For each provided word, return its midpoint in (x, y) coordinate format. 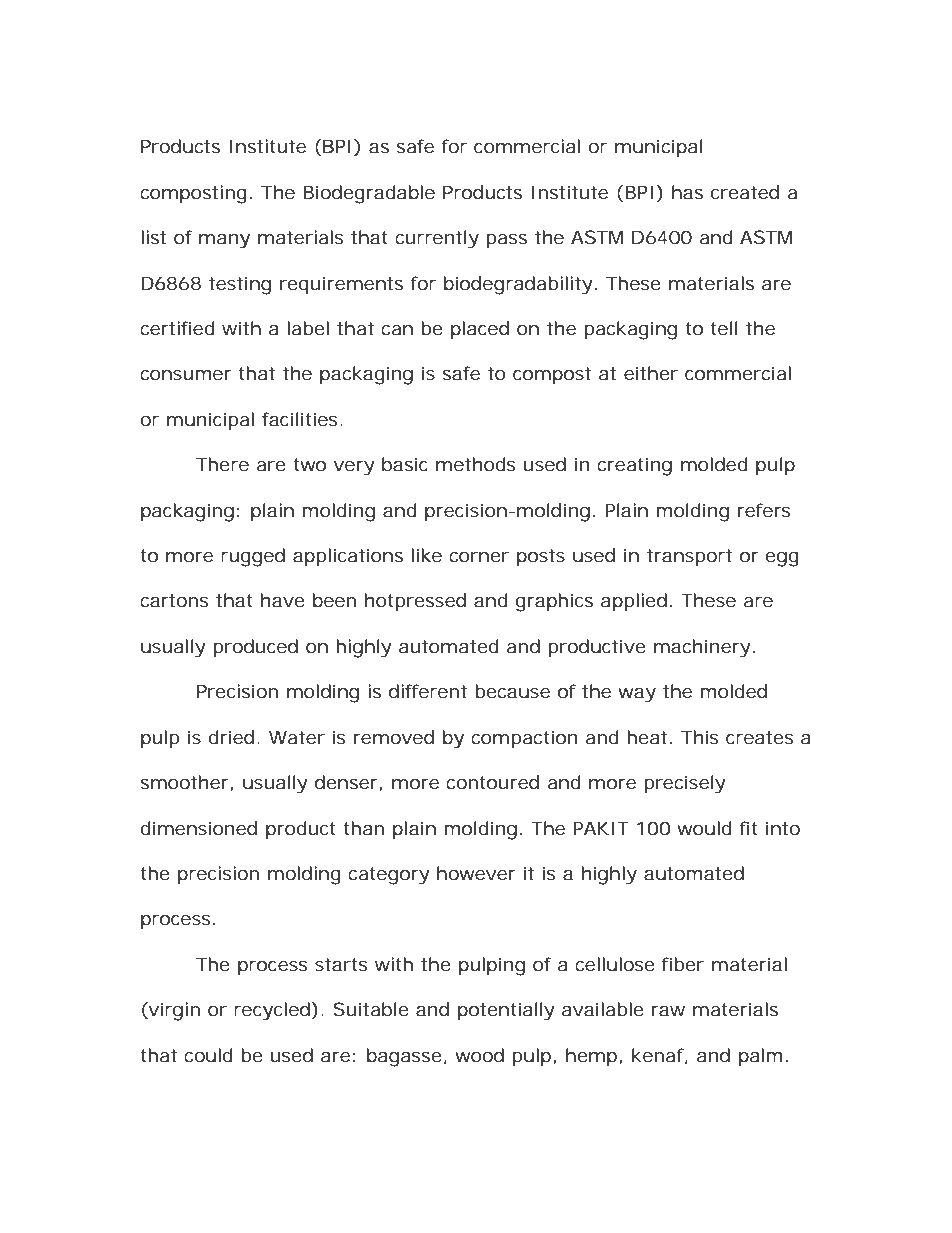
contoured (492, 782)
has (687, 192)
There (222, 464)
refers (764, 510)
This (700, 737)
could (208, 1055)
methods (476, 464)
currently (437, 239)
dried (233, 737)
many (224, 241)
